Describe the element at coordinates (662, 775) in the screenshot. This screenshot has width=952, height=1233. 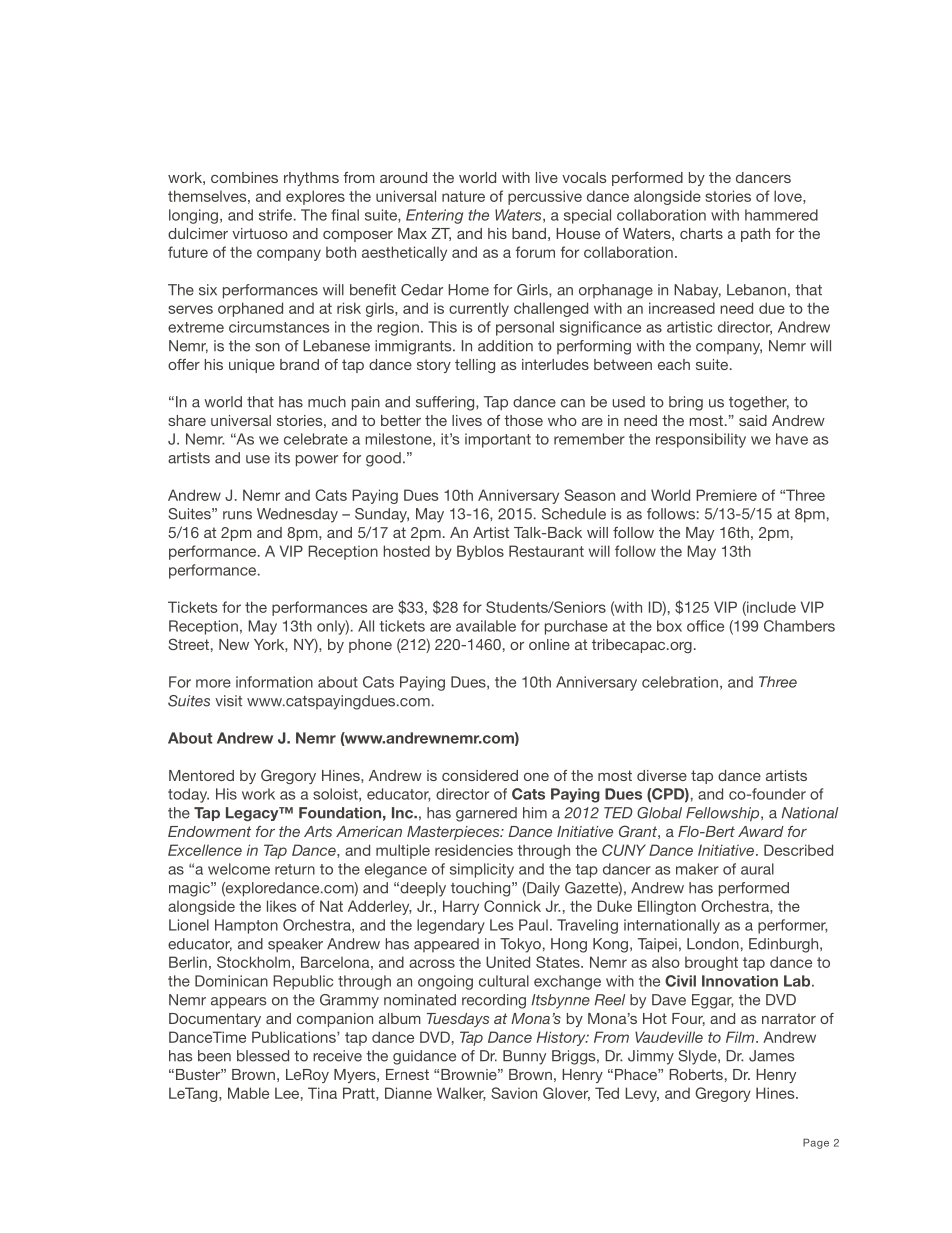
I see `diverse` at that location.
